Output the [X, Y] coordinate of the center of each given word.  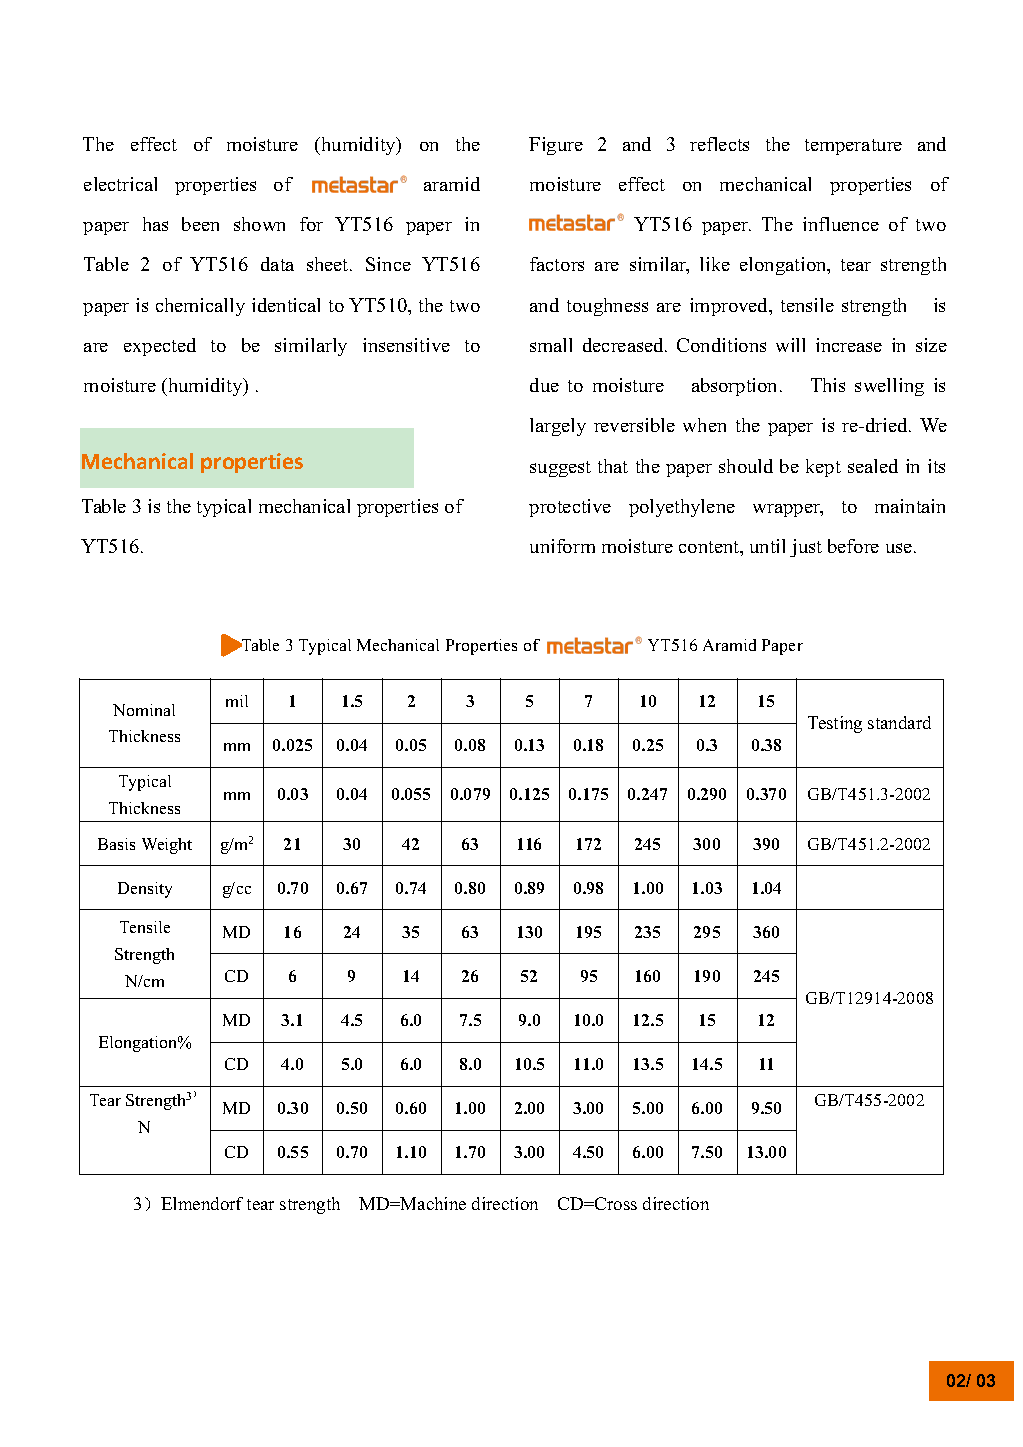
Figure [556, 146]
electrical [120, 184]
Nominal [144, 710]
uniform [562, 546]
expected [160, 347]
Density [145, 890]
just [806, 548]
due [544, 385]
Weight [167, 846]
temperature [853, 147]
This [828, 385]
